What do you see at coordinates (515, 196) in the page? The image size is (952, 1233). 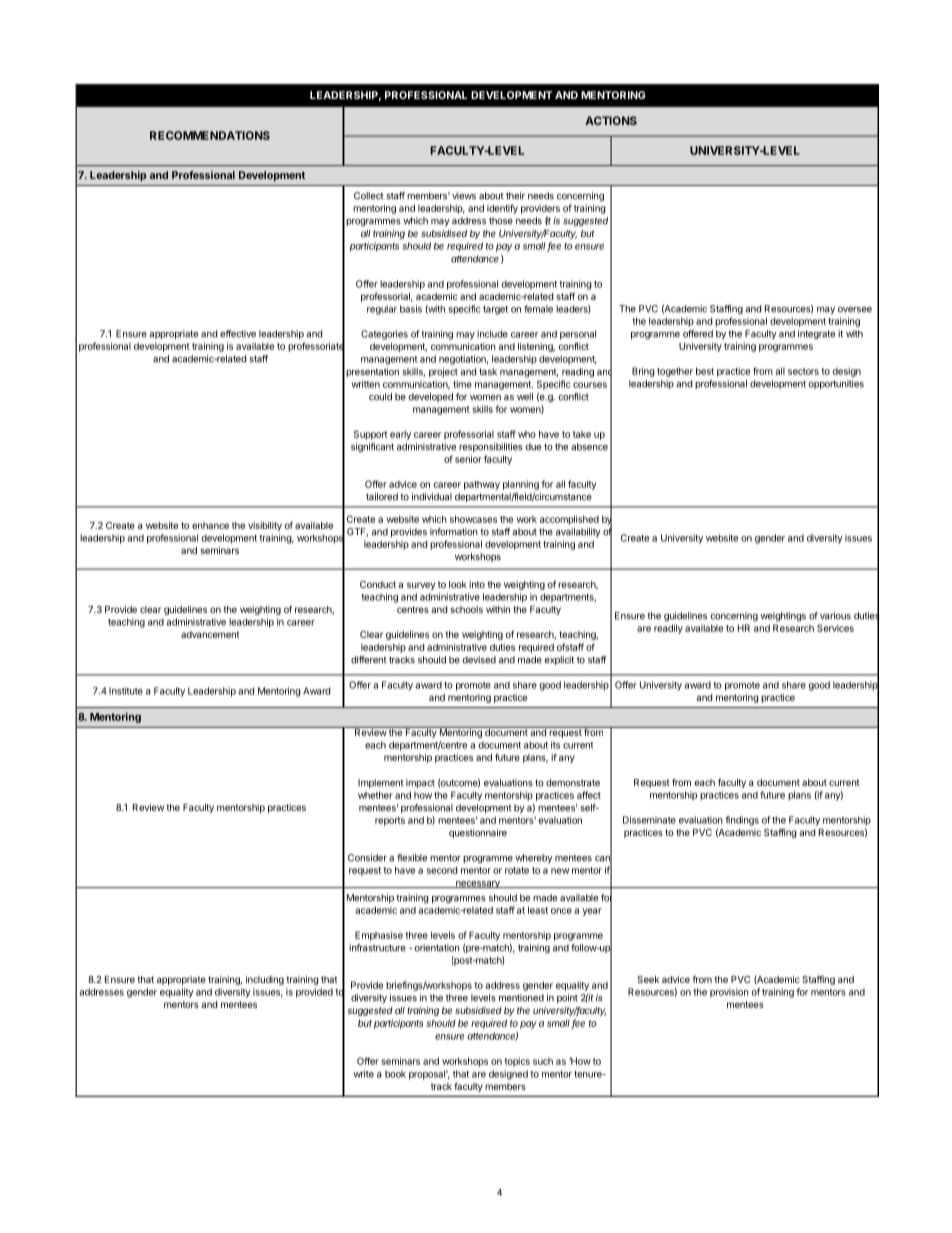 I see `their` at bounding box center [515, 196].
